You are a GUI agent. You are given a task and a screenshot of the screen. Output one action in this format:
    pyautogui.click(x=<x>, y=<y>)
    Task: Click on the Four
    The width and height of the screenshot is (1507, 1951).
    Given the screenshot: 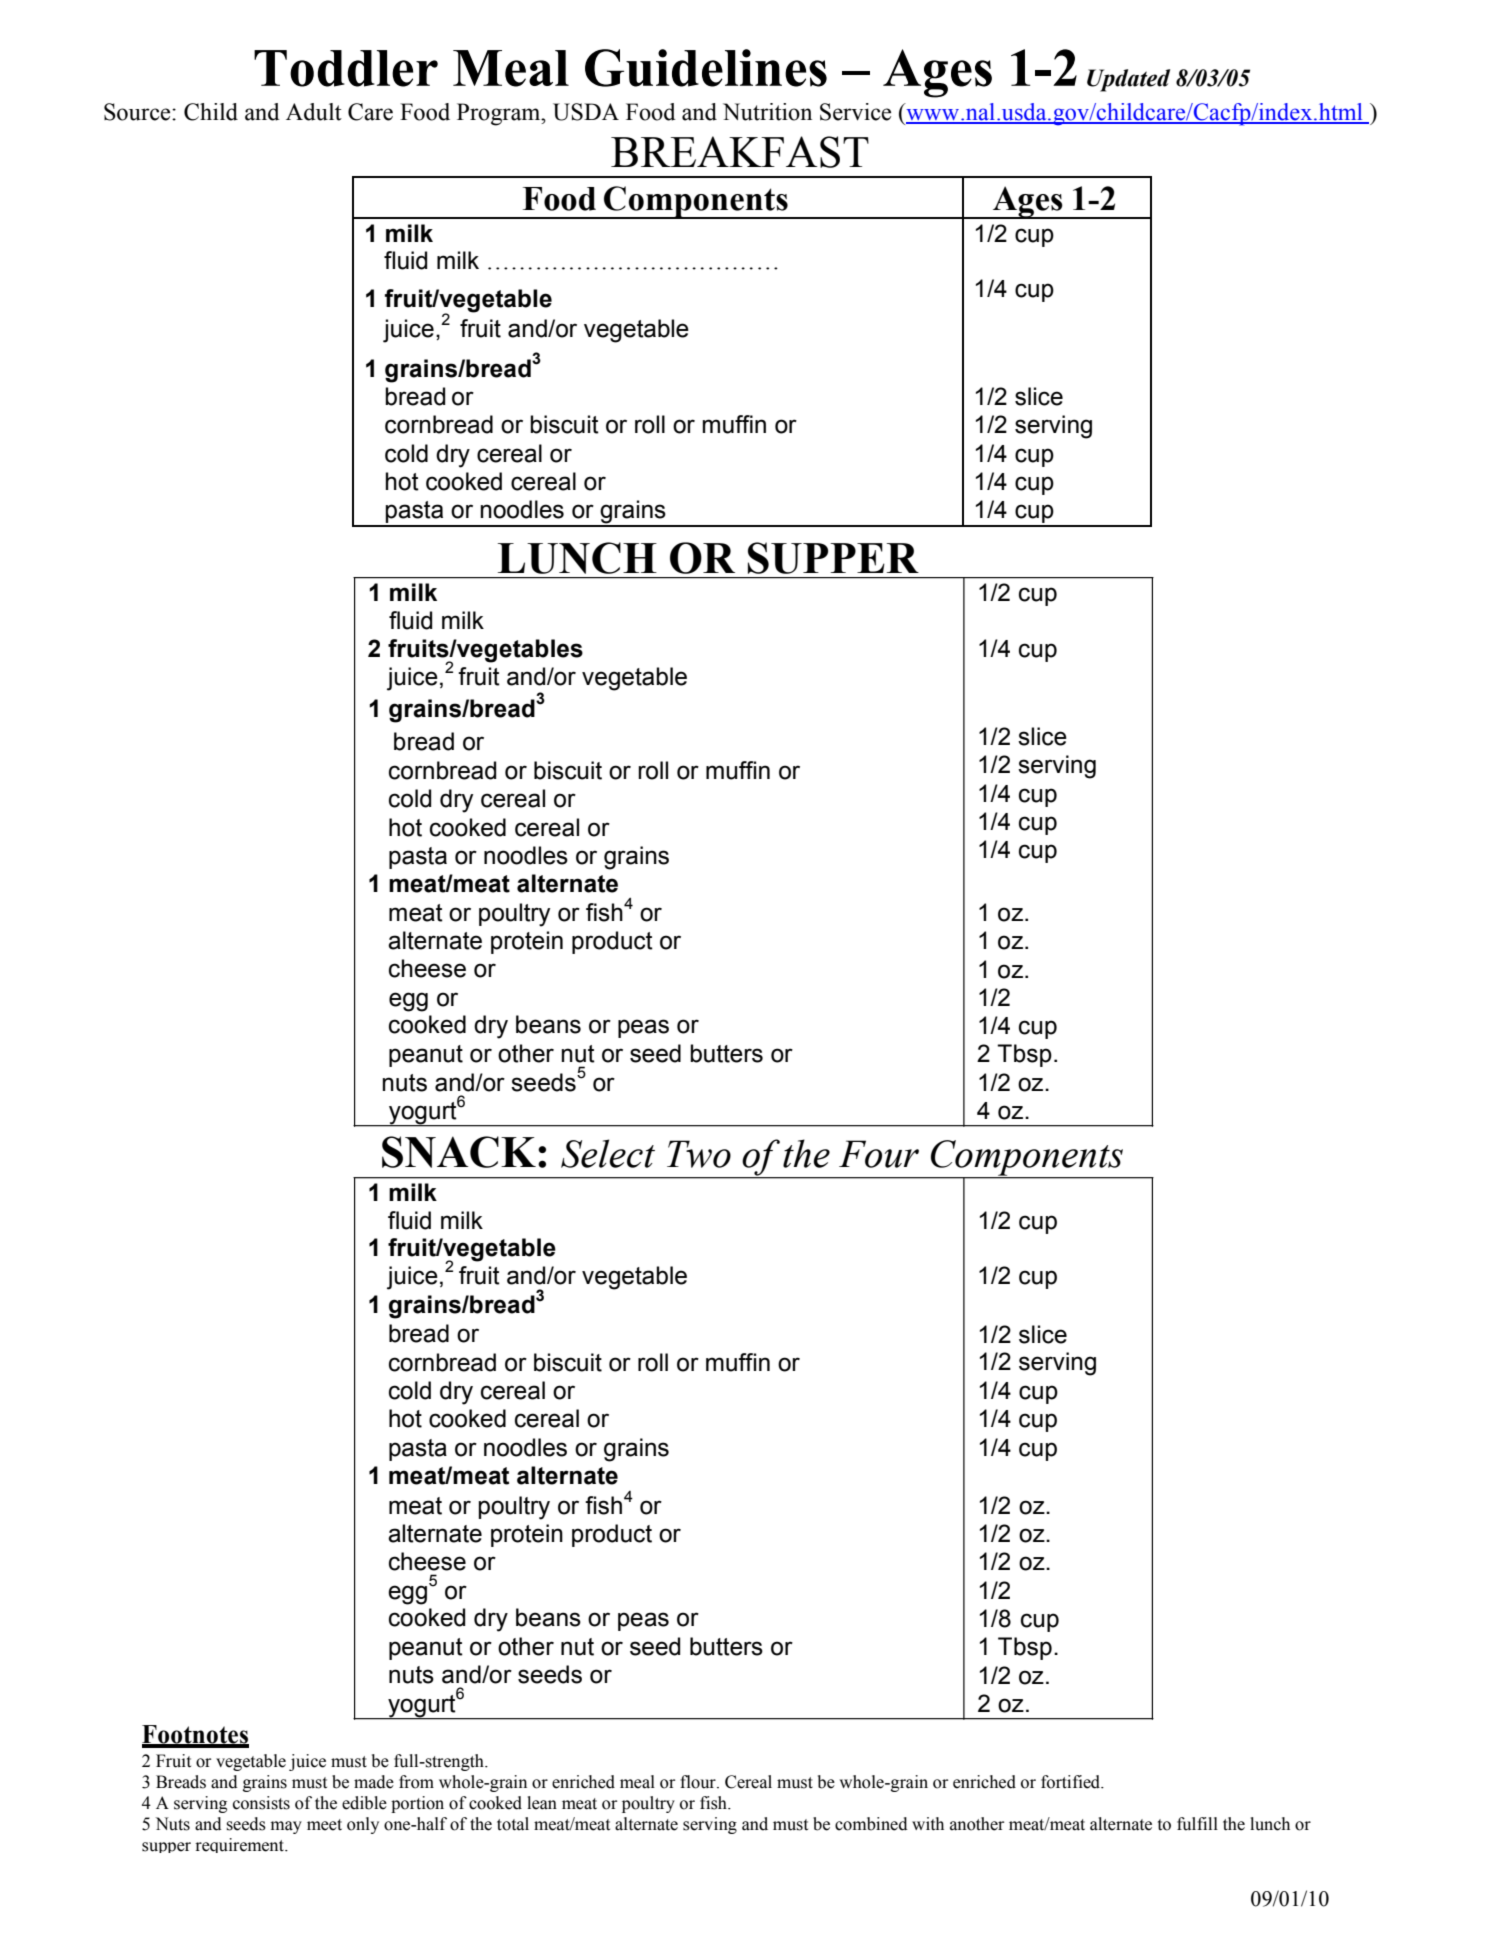 What is the action you would take?
    pyautogui.click(x=879, y=1154)
